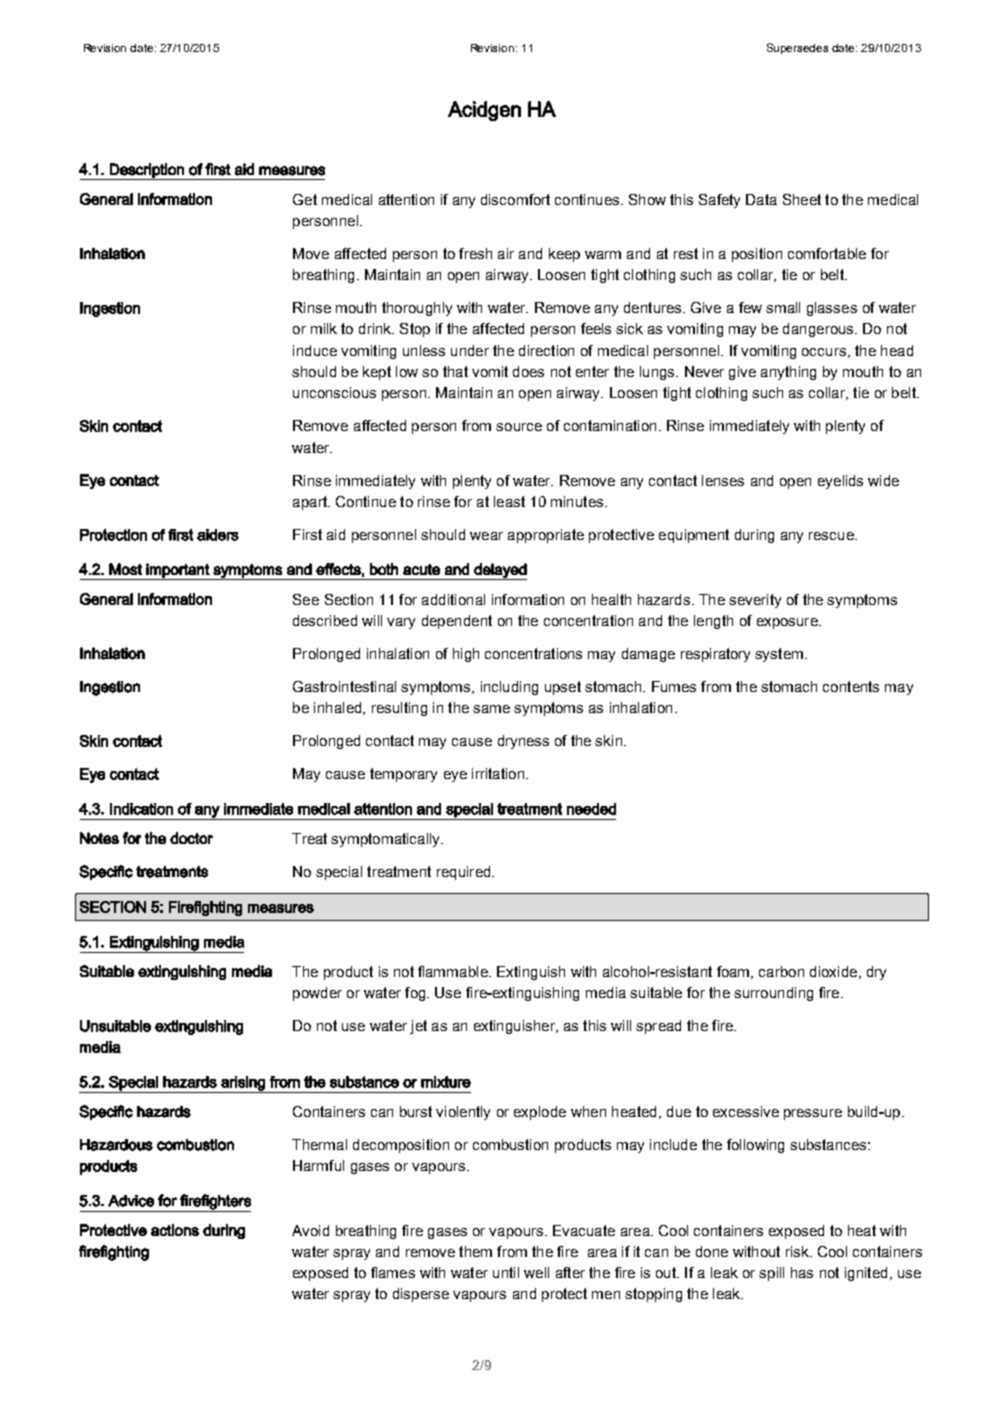 The height and width of the screenshot is (1421, 1004). Describe the element at coordinates (506, 1272) in the screenshot. I see `until` at that location.
